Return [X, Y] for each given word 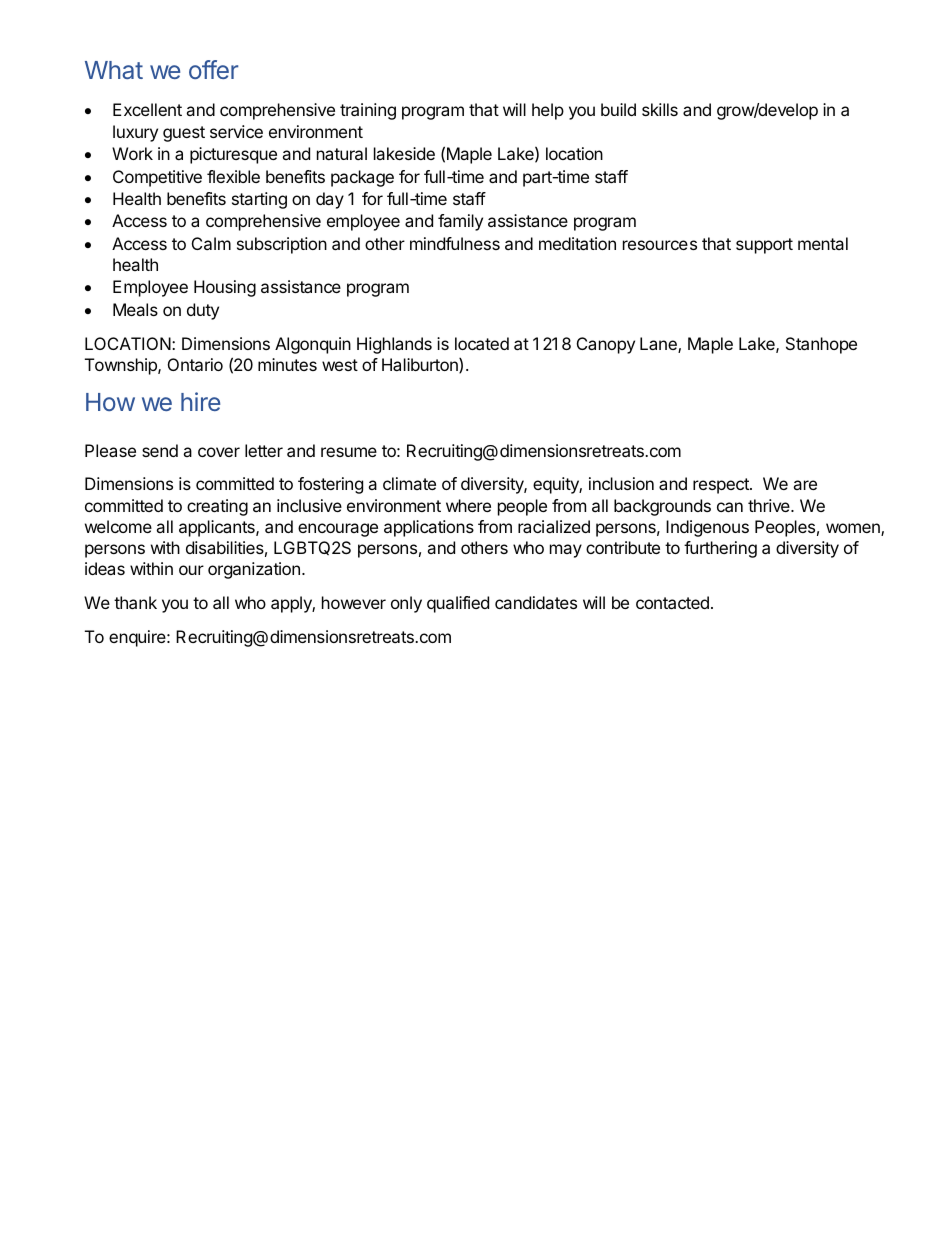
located [482, 343]
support [764, 246]
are [805, 485]
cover [219, 452]
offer [213, 69]
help [548, 111]
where [468, 505]
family [460, 222]
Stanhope [821, 345]
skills [660, 109]
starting [259, 200]
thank [135, 602]
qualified [458, 604]
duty [203, 311]
